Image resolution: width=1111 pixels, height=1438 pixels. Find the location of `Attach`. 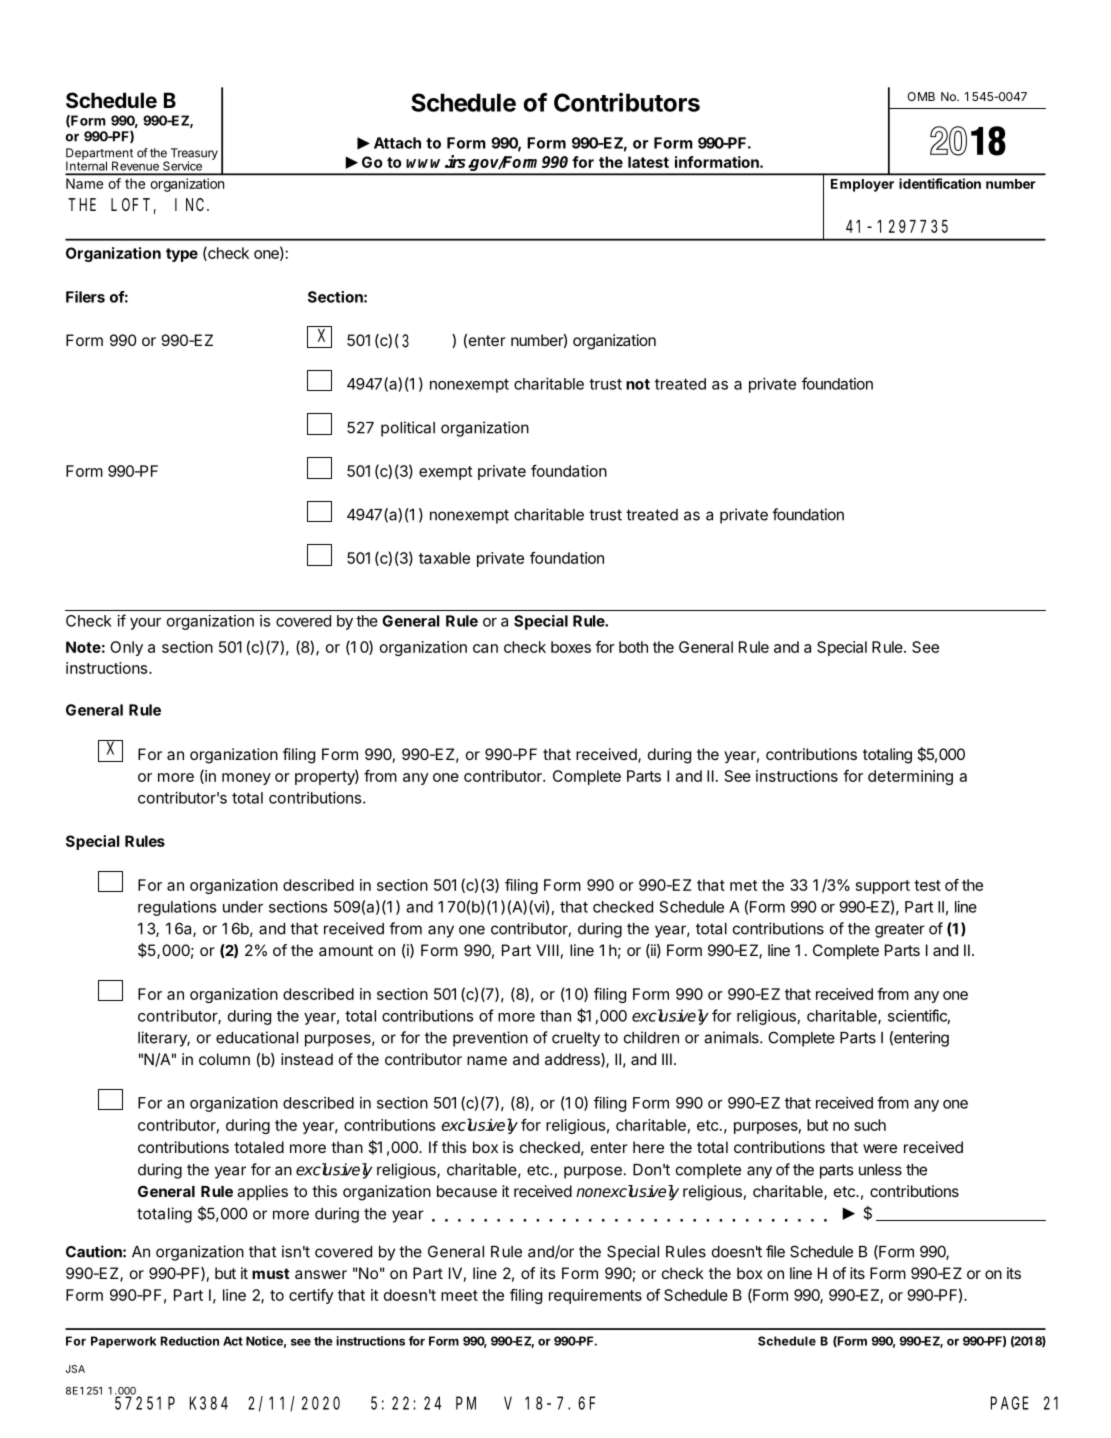

Attach is located at coordinates (397, 143).
